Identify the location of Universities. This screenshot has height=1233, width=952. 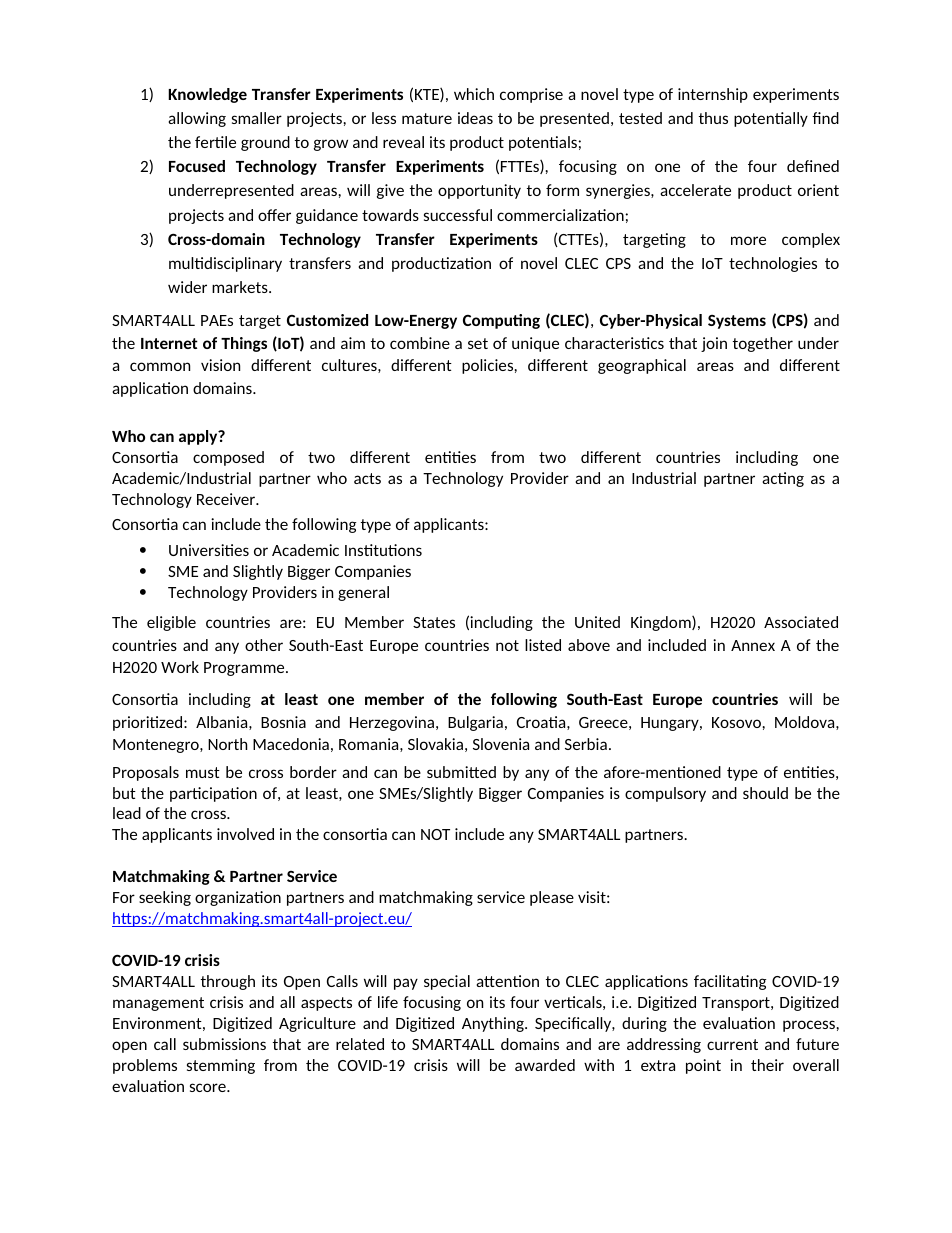
(209, 550).
